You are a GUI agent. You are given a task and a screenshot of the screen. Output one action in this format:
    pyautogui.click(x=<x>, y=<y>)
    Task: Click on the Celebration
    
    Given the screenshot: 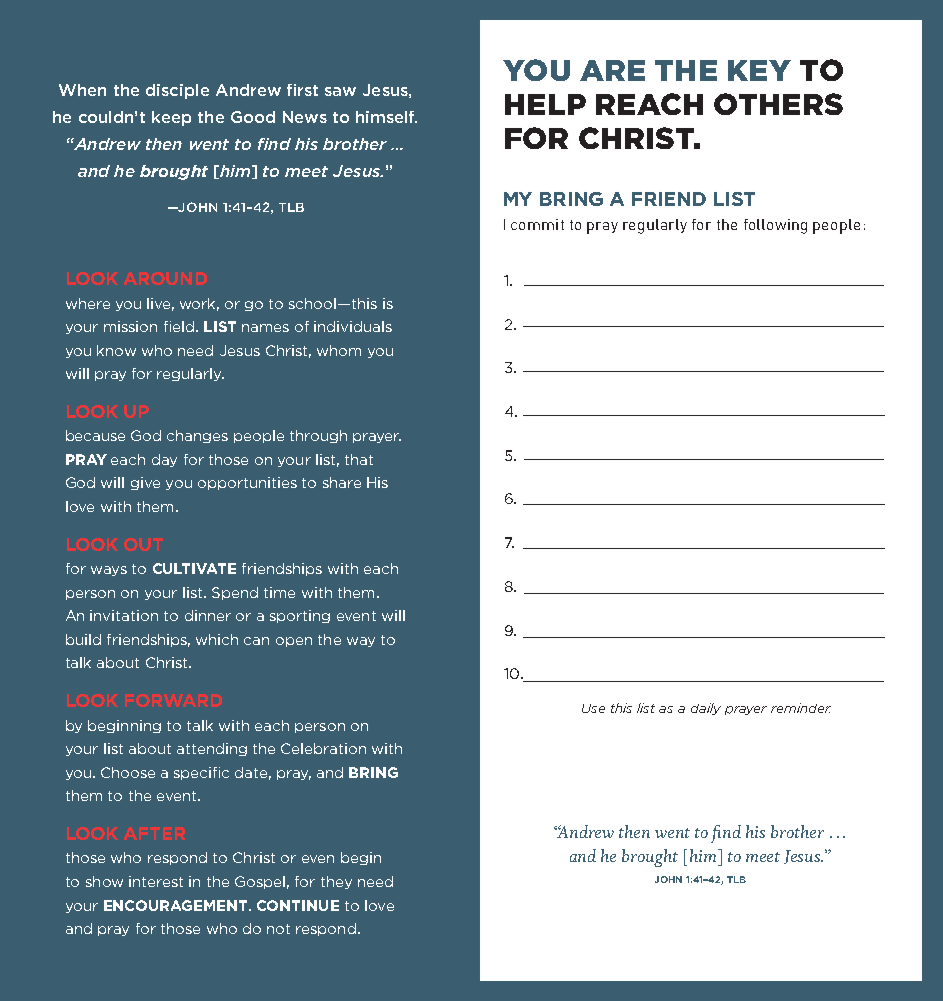 What is the action you would take?
    pyautogui.click(x=323, y=748)
